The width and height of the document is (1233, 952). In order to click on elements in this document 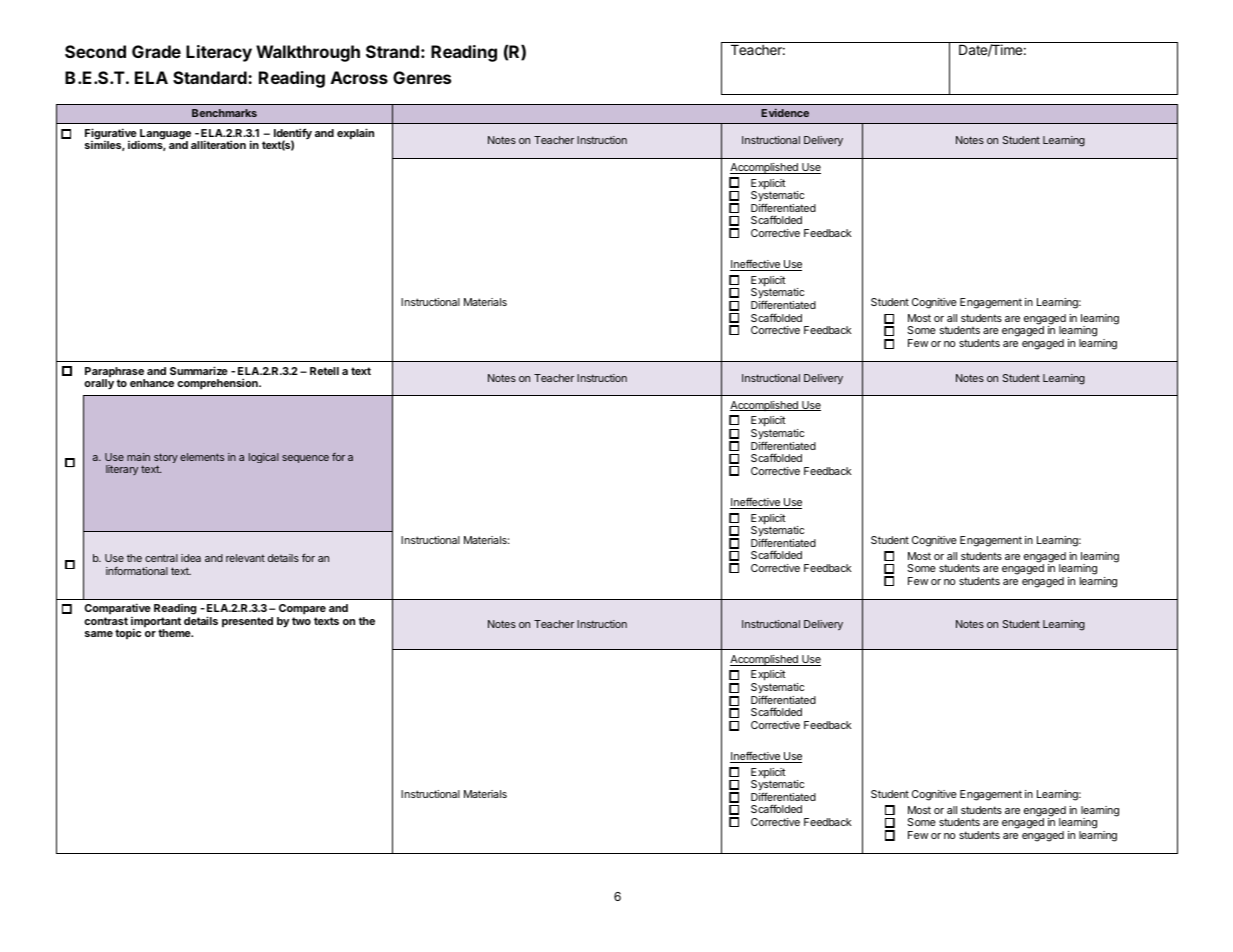, I will do `click(202, 457)`.
